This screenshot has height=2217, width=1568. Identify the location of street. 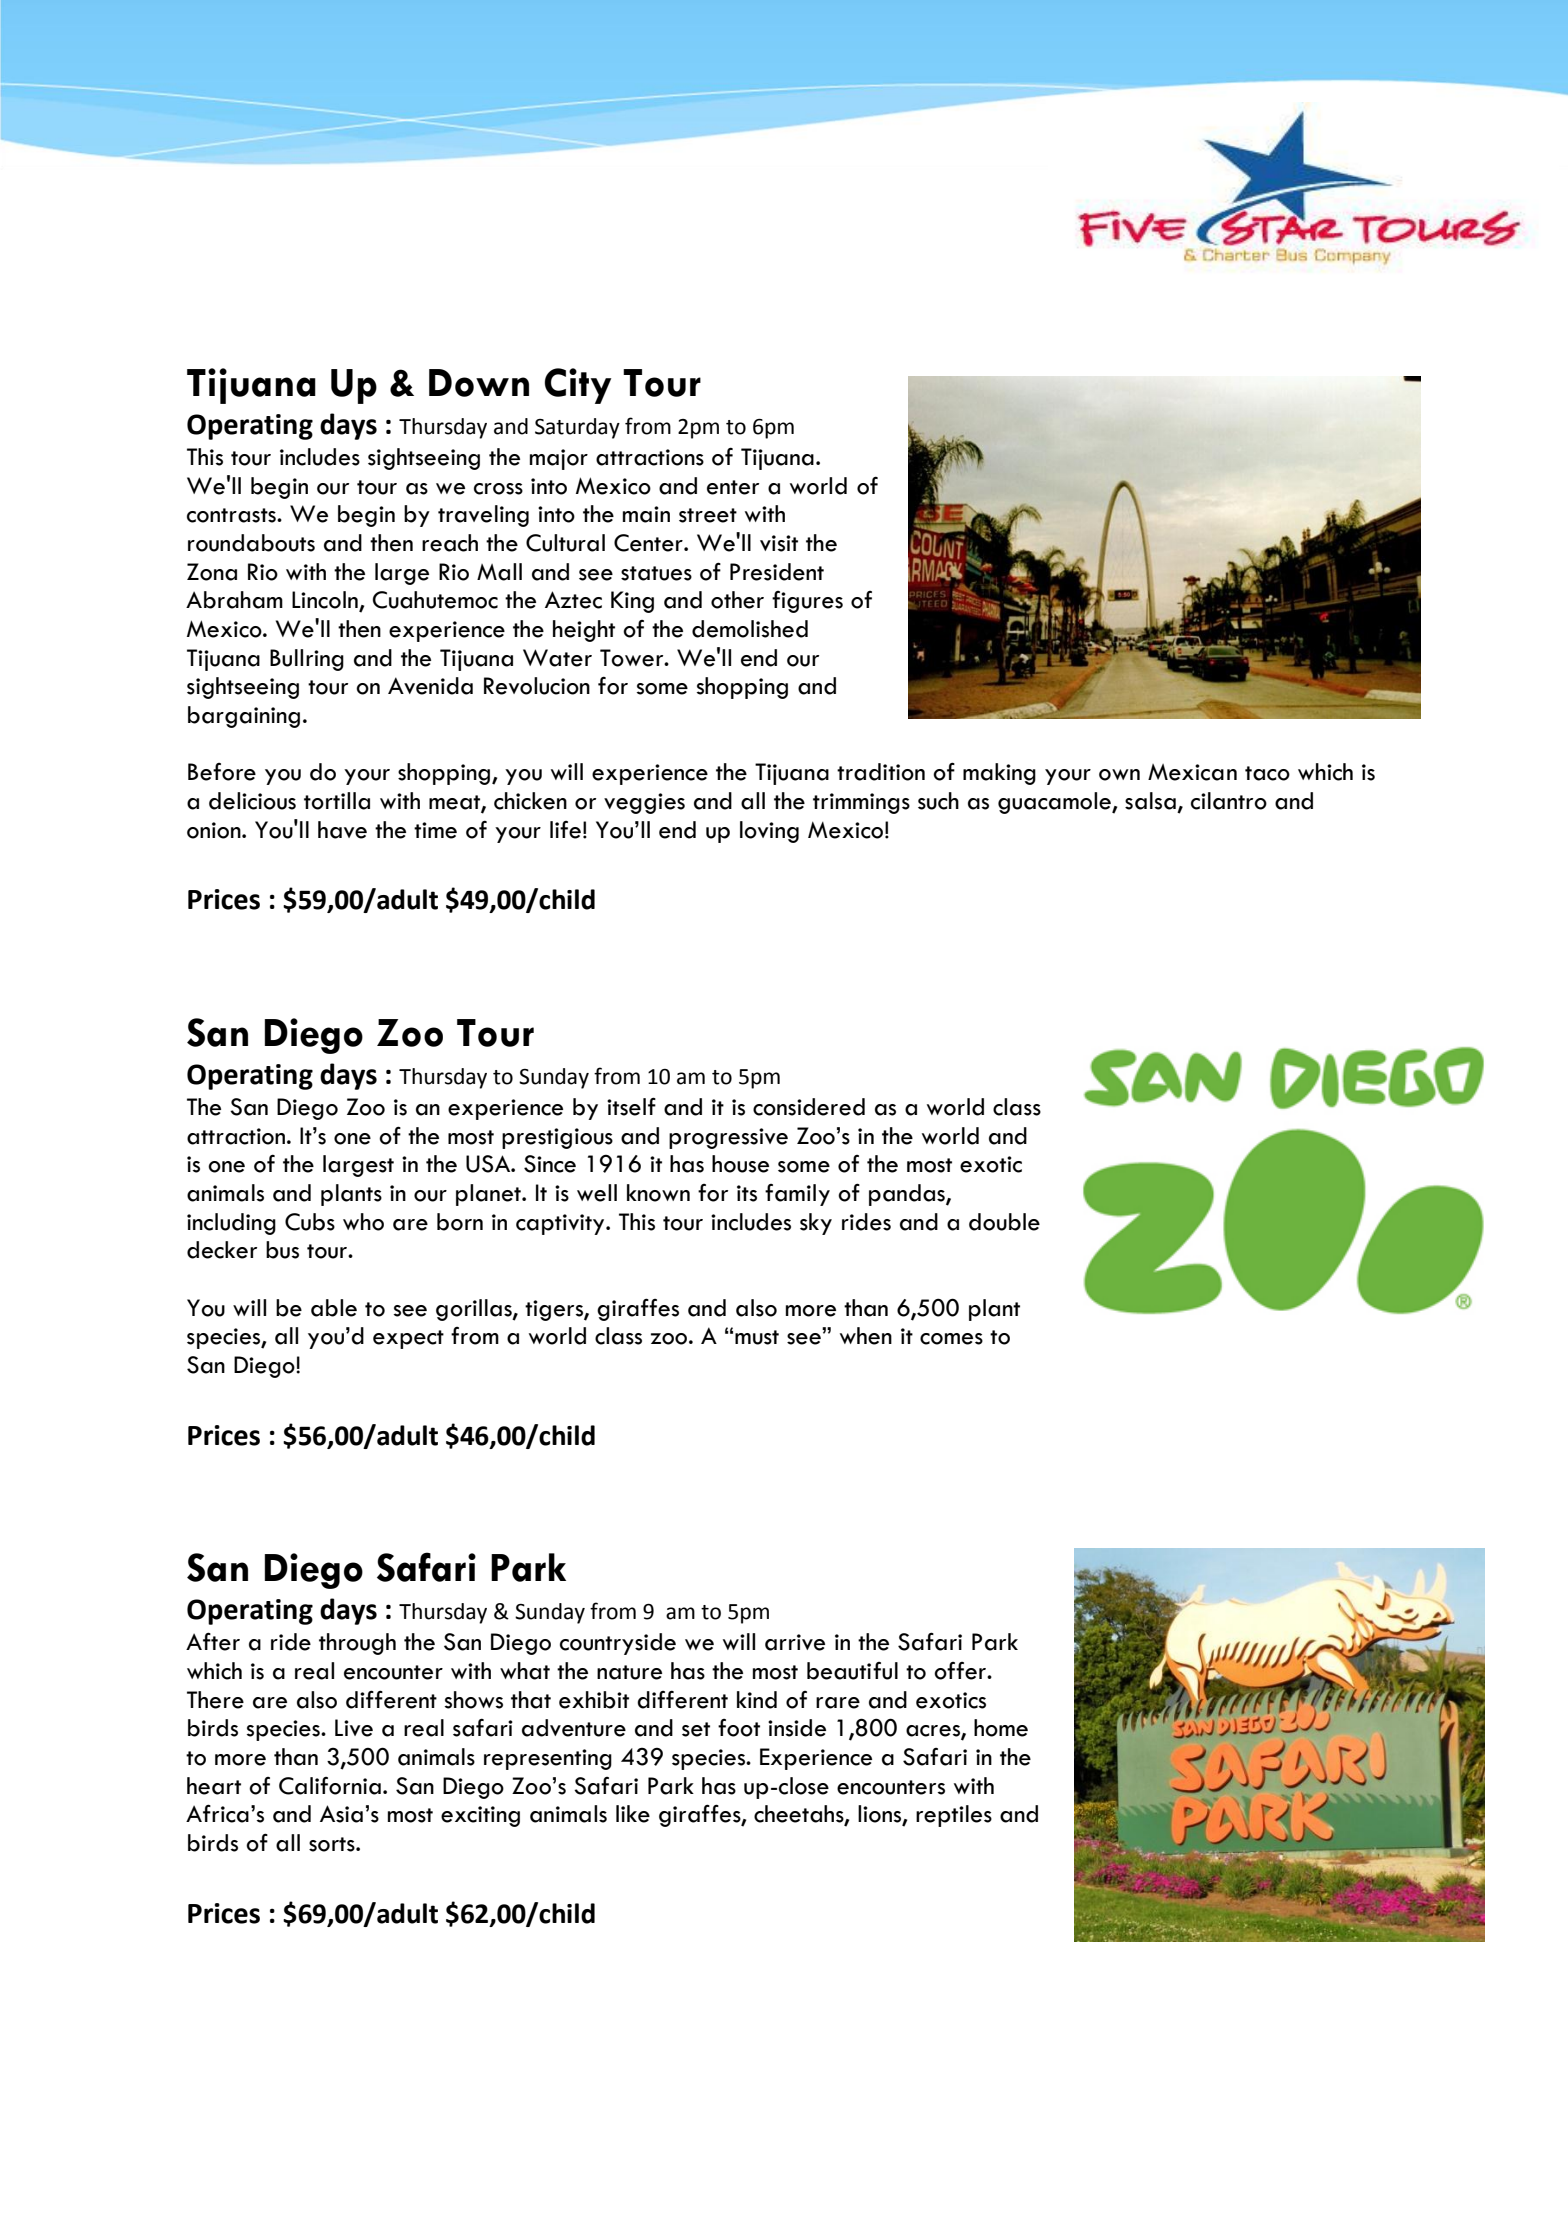
(708, 515).
